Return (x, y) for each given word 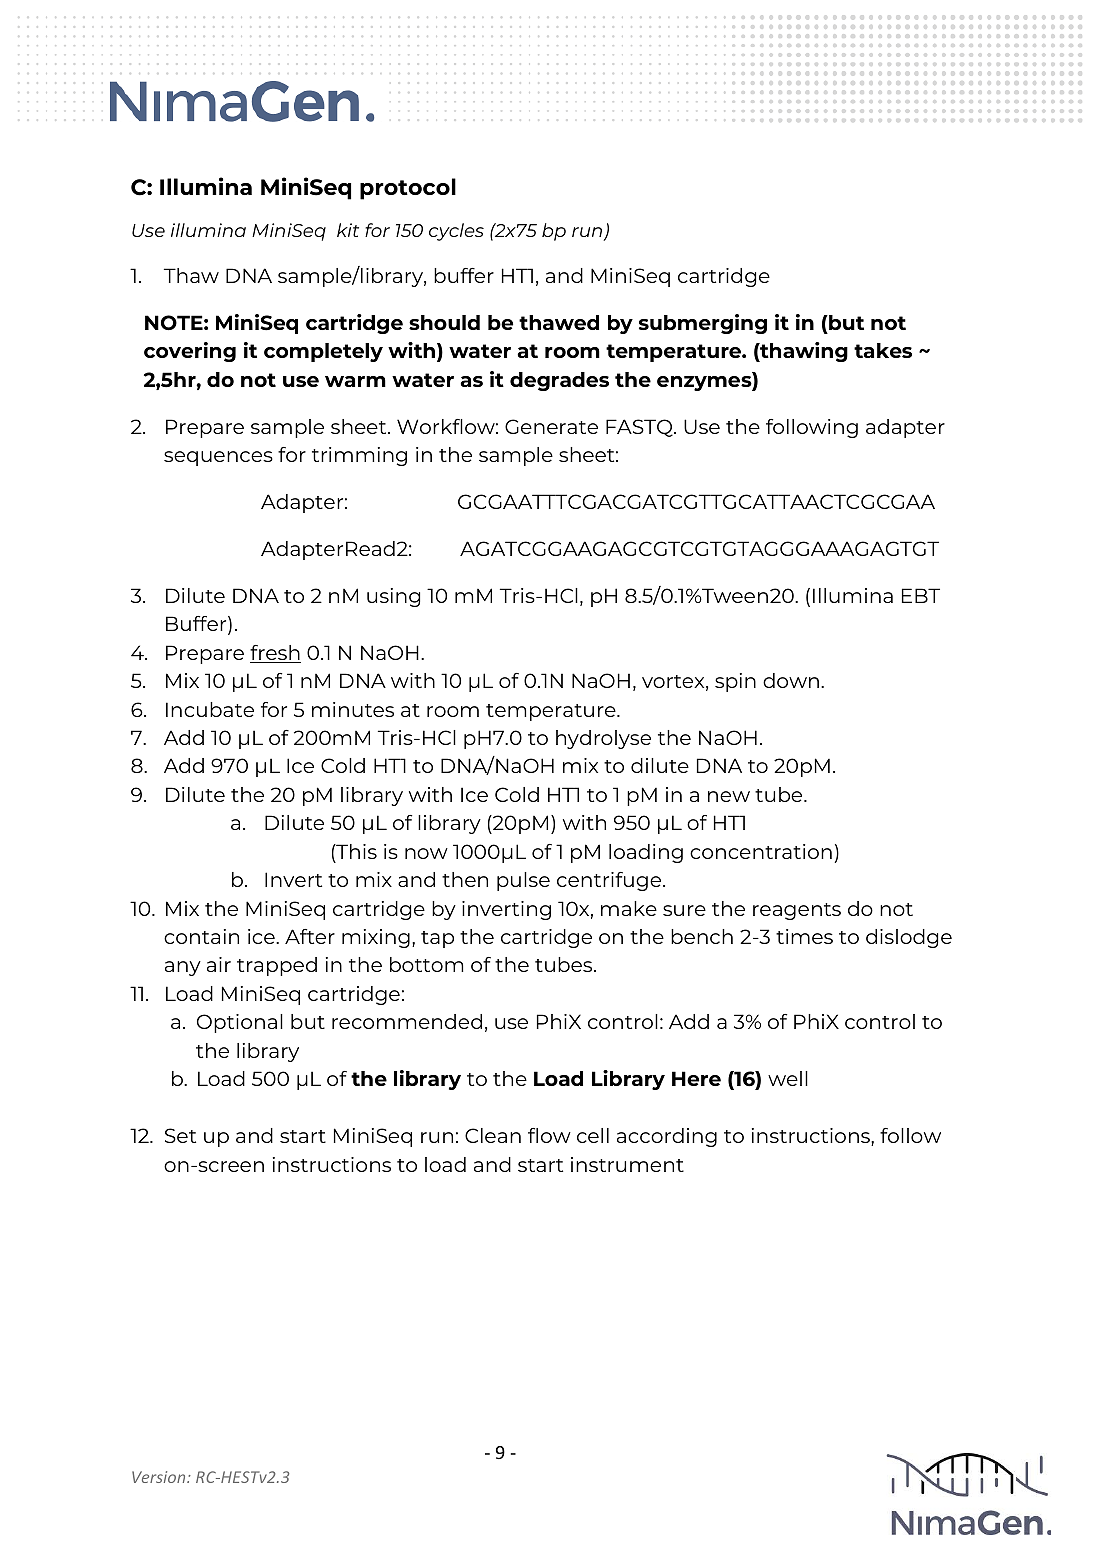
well (788, 1078)
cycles (456, 232)
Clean (493, 1135)
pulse (523, 881)
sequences (218, 458)
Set (180, 1135)
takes (883, 350)
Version (160, 1477)
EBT (921, 595)
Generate (551, 426)
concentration (761, 851)
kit (348, 230)
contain (201, 936)
